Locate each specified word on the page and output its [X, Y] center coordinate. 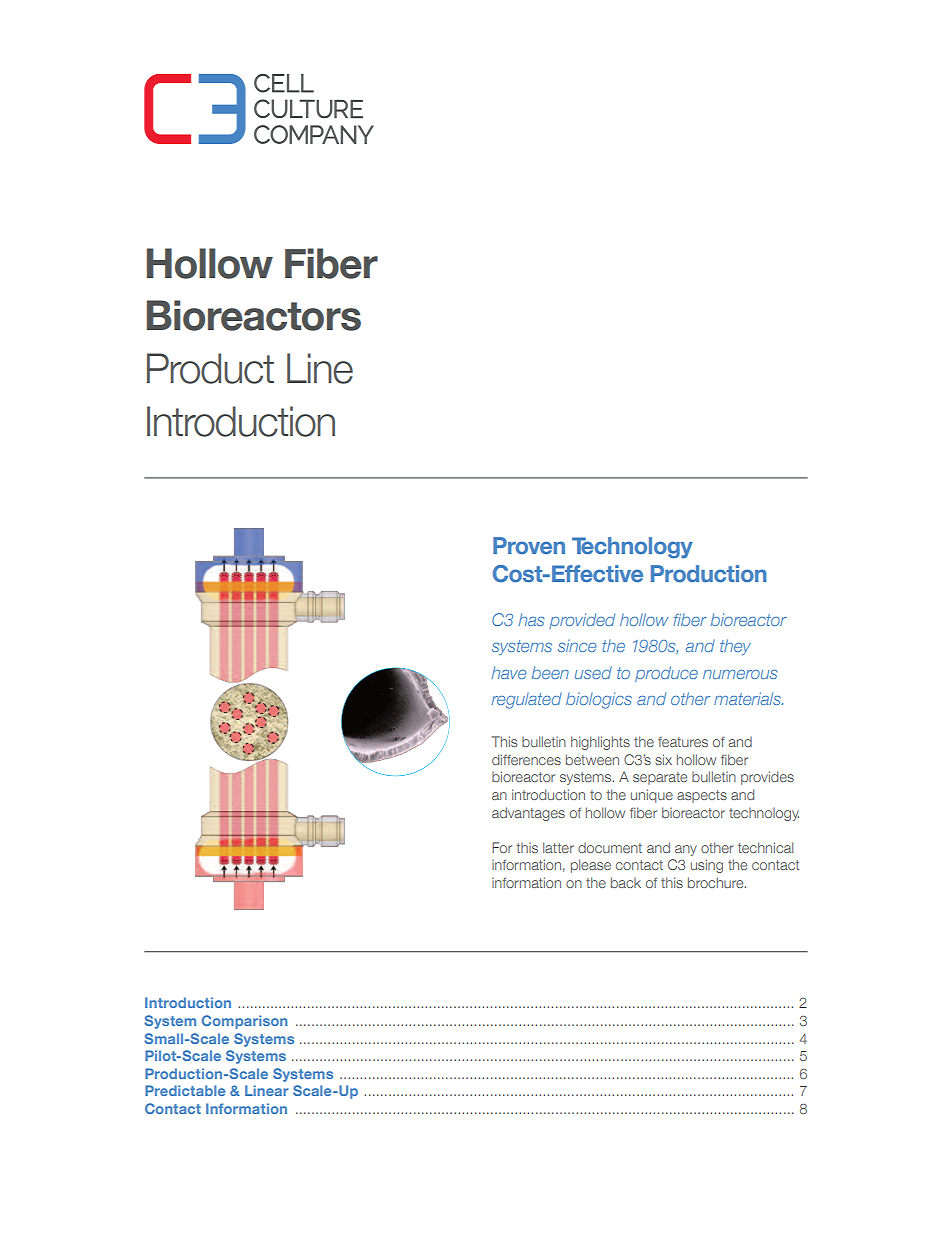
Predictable [185, 1090]
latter [558, 847]
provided [582, 621]
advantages [528, 814]
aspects [702, 796]
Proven [529, 545]
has [531, 619]
